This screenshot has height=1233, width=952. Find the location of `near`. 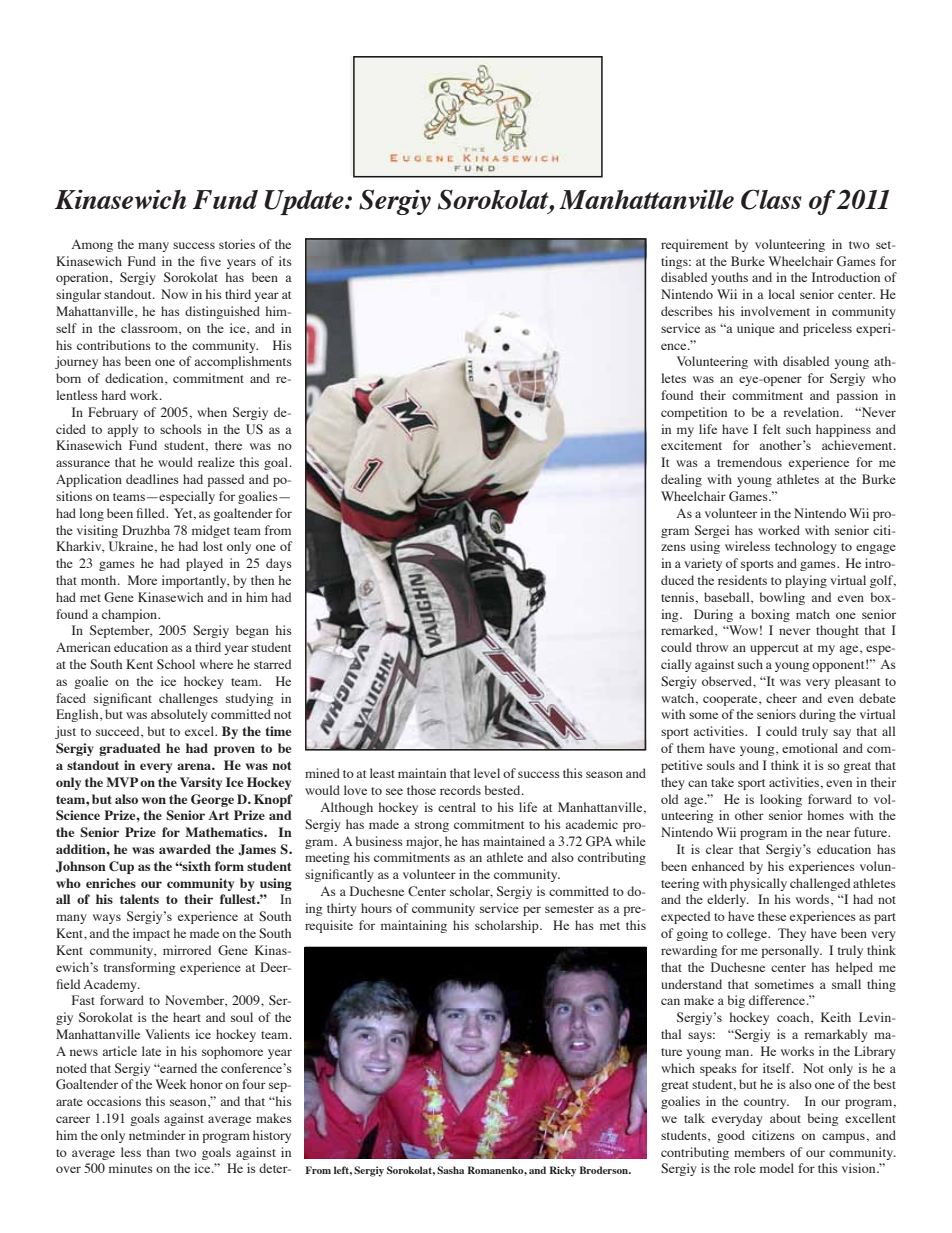

near is located at coordinates (838, 833).
